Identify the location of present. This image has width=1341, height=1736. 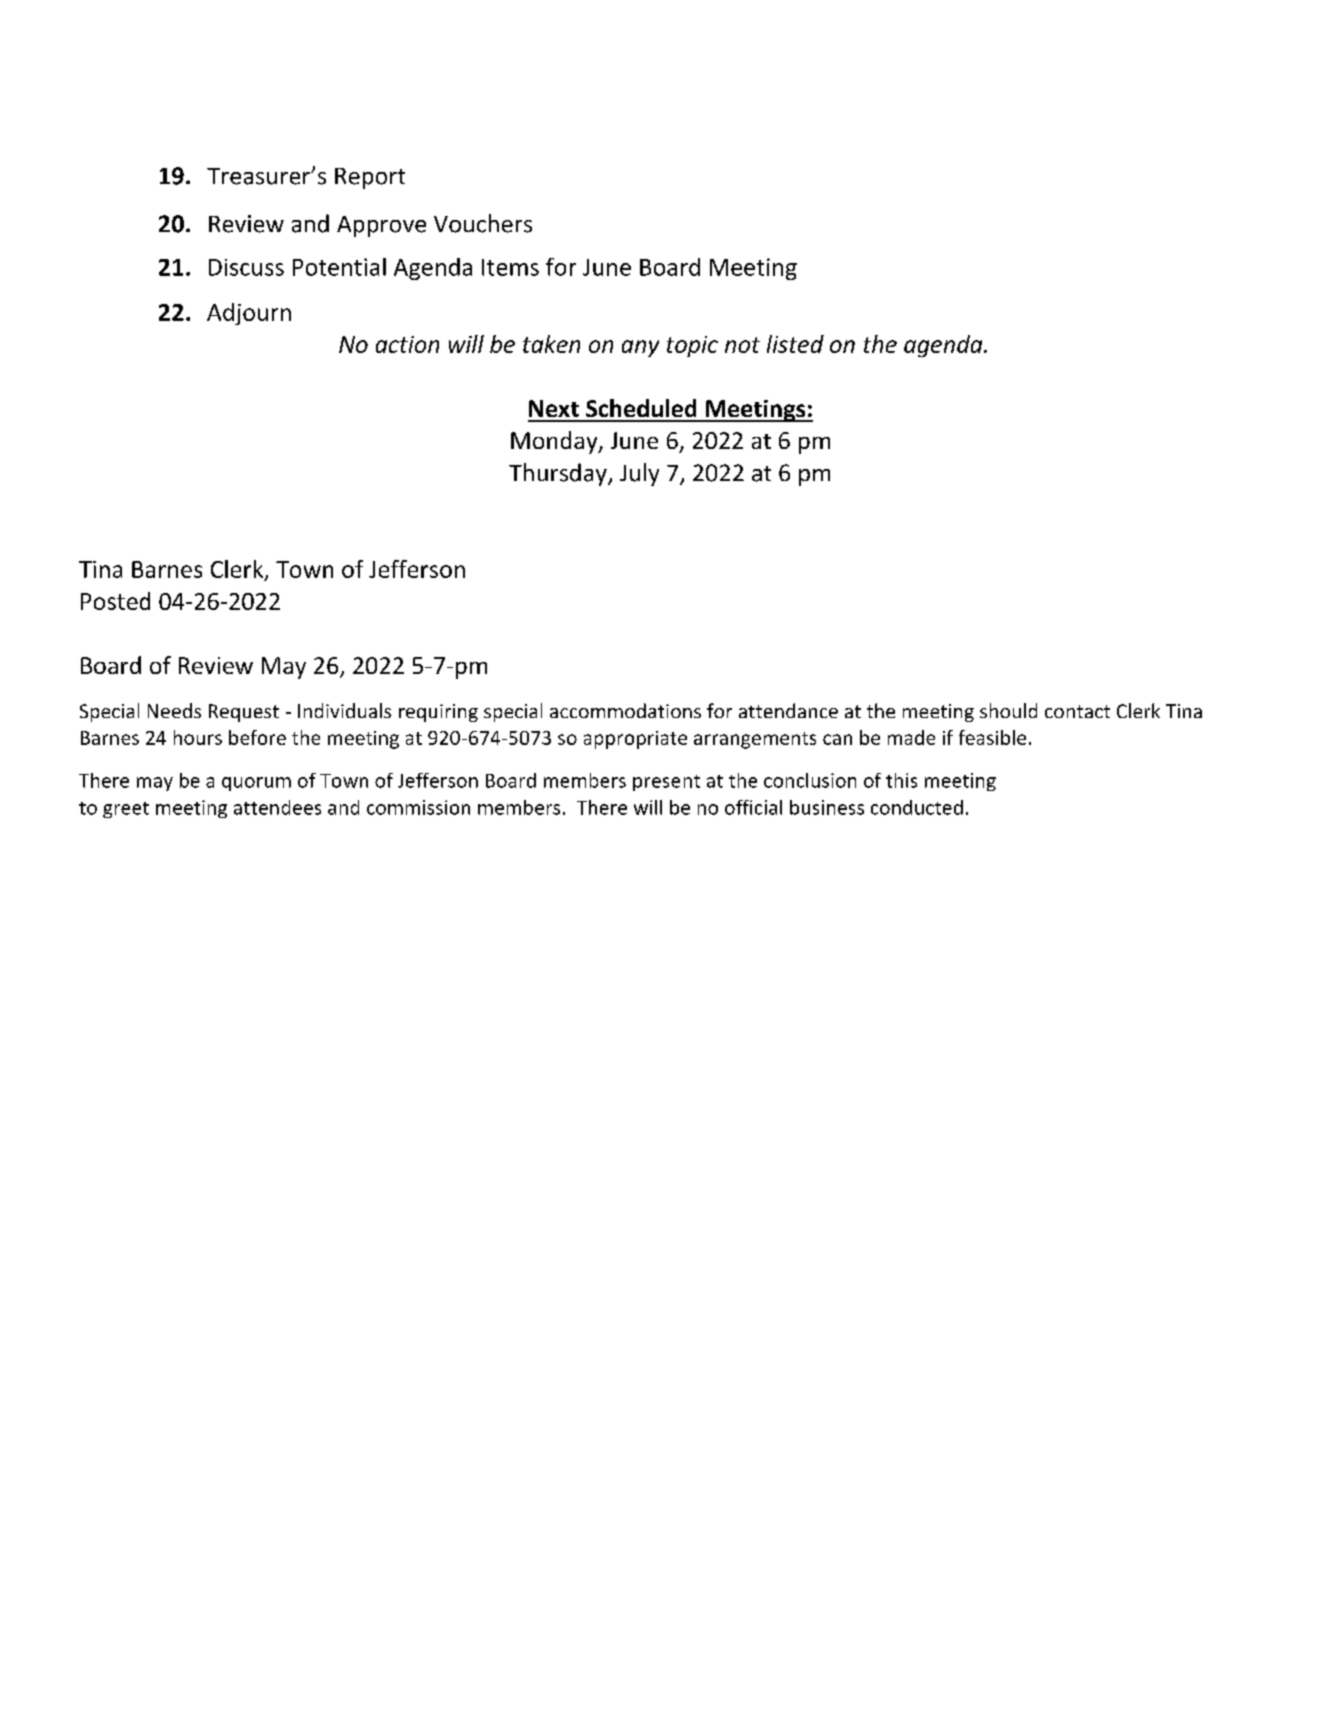
(666, 783).
